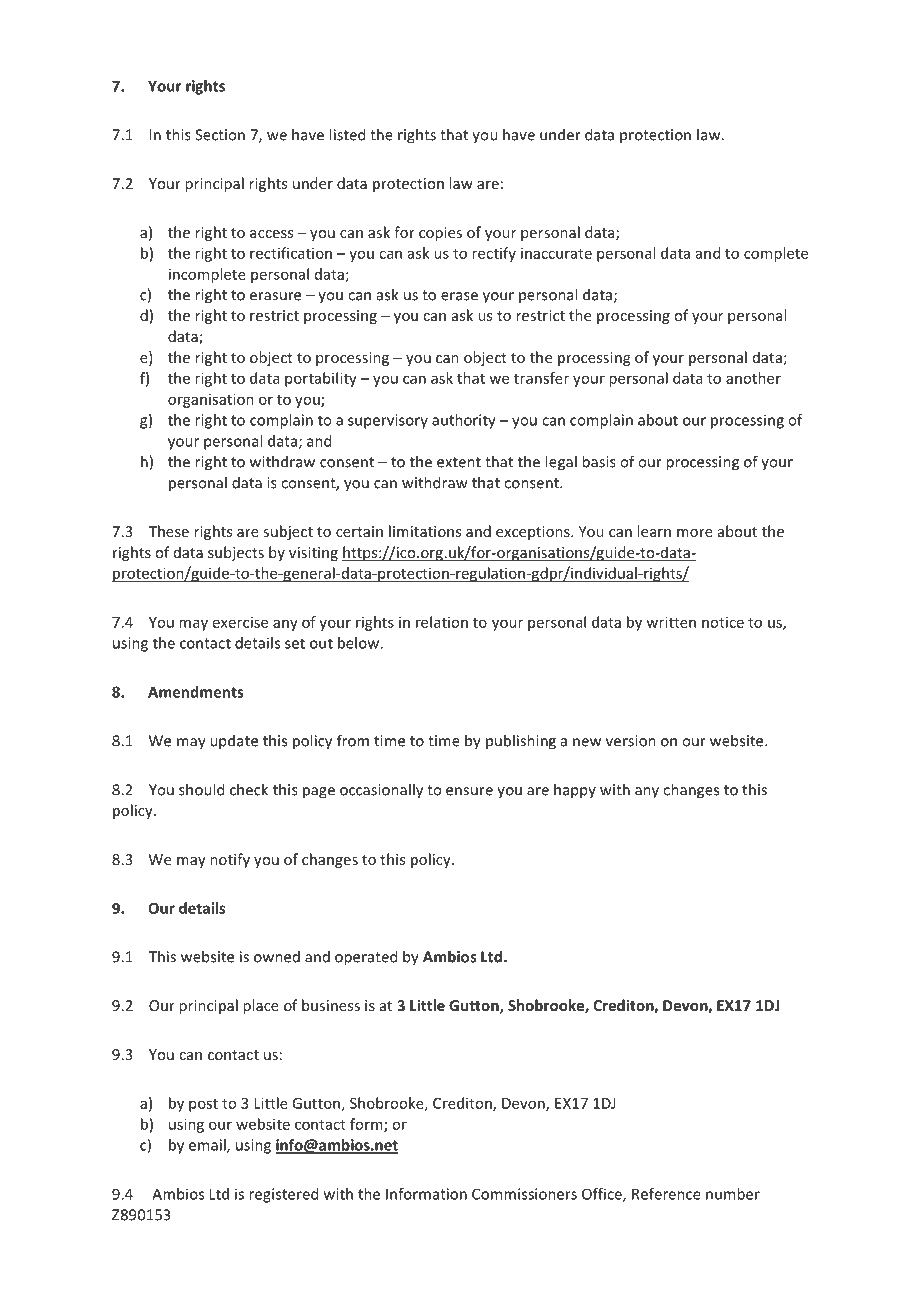 Image resolution: width=924 pixels, height=1308 pixels. What do you see at coordinates (208, 1146) in the screenshot?
I see `email` at bounding box center [208, 1146].
